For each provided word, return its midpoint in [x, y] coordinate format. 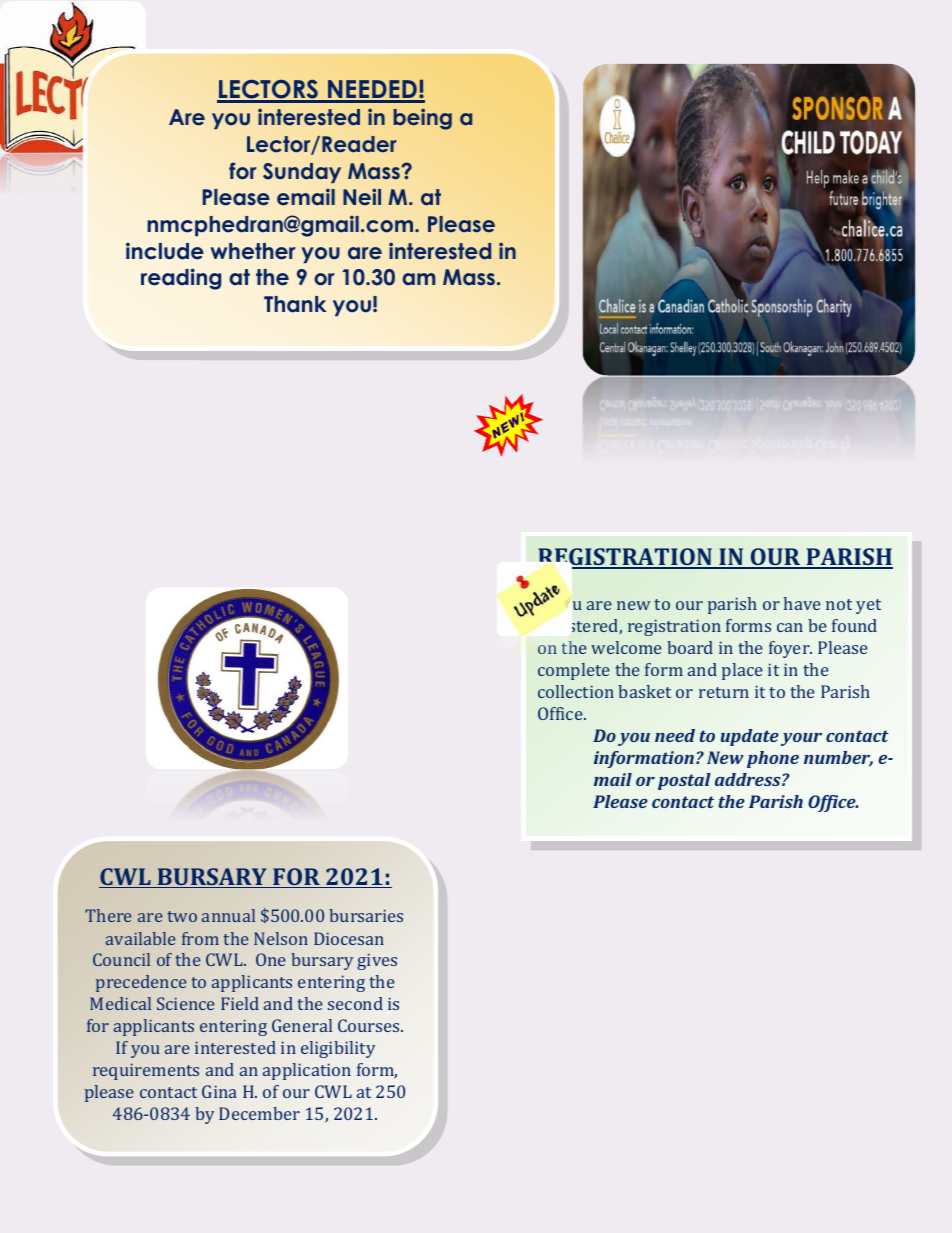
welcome [626, 647]
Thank [295, 304]
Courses [370, 1025]
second [355, 1003]
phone [773, 759]
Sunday [302, 173]
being [423, 119]
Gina [219, 1091]
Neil [362, 196]
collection [576, 691]
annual [228, 915]
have [802, 603]
